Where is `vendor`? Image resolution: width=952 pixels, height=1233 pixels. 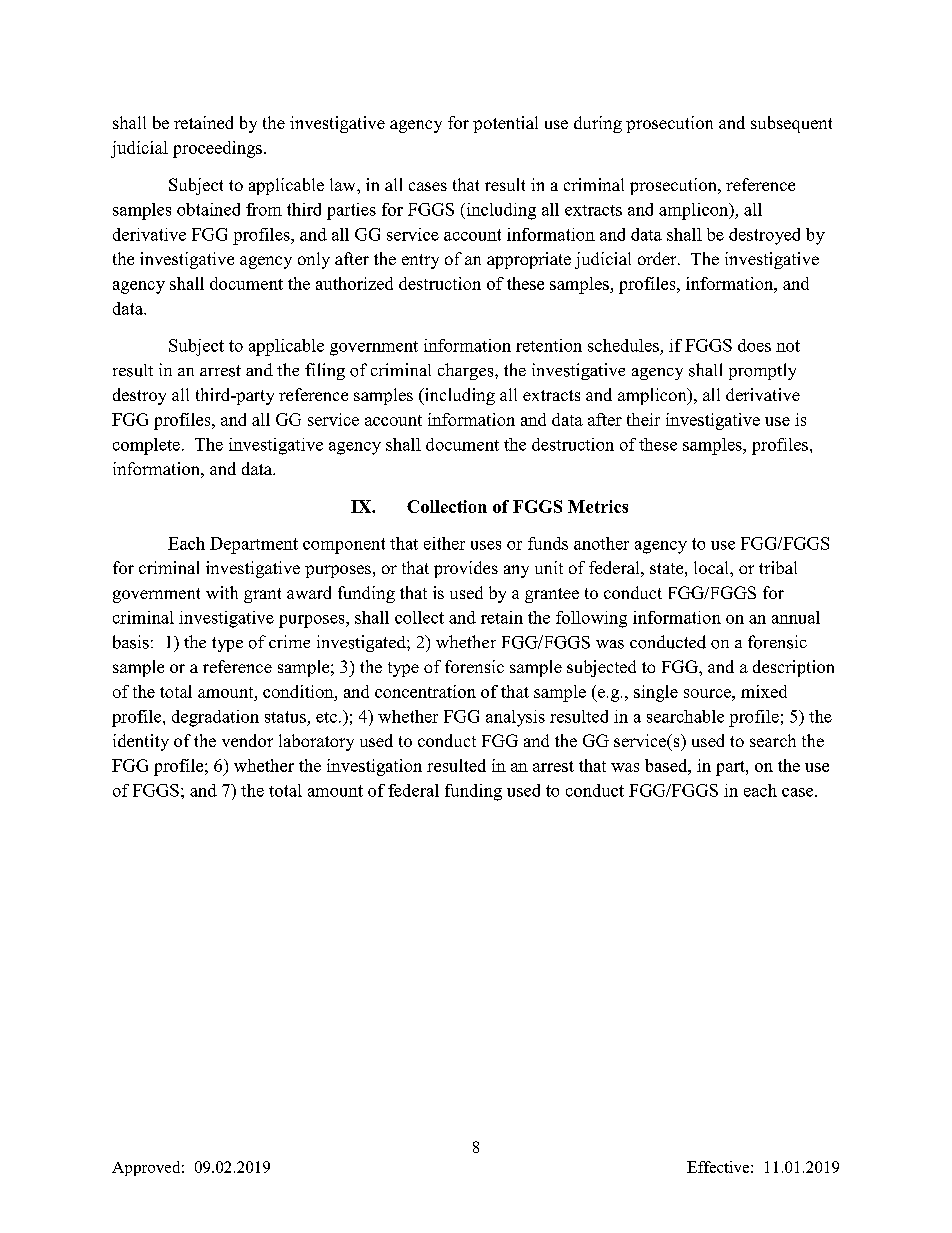 vendor is located at coordinates (247, 740).
